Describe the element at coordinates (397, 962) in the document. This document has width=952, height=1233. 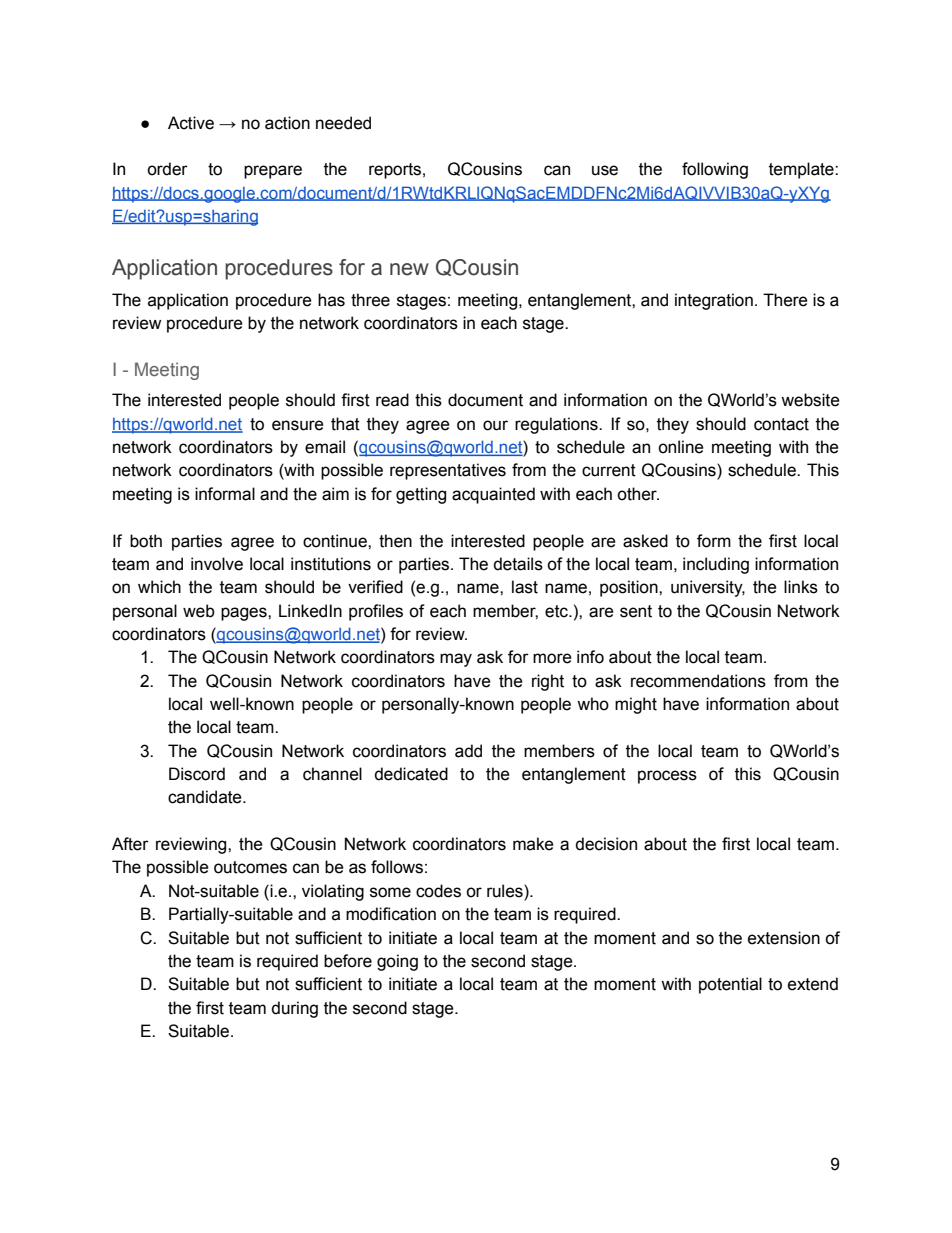
I see `going` at that location.
